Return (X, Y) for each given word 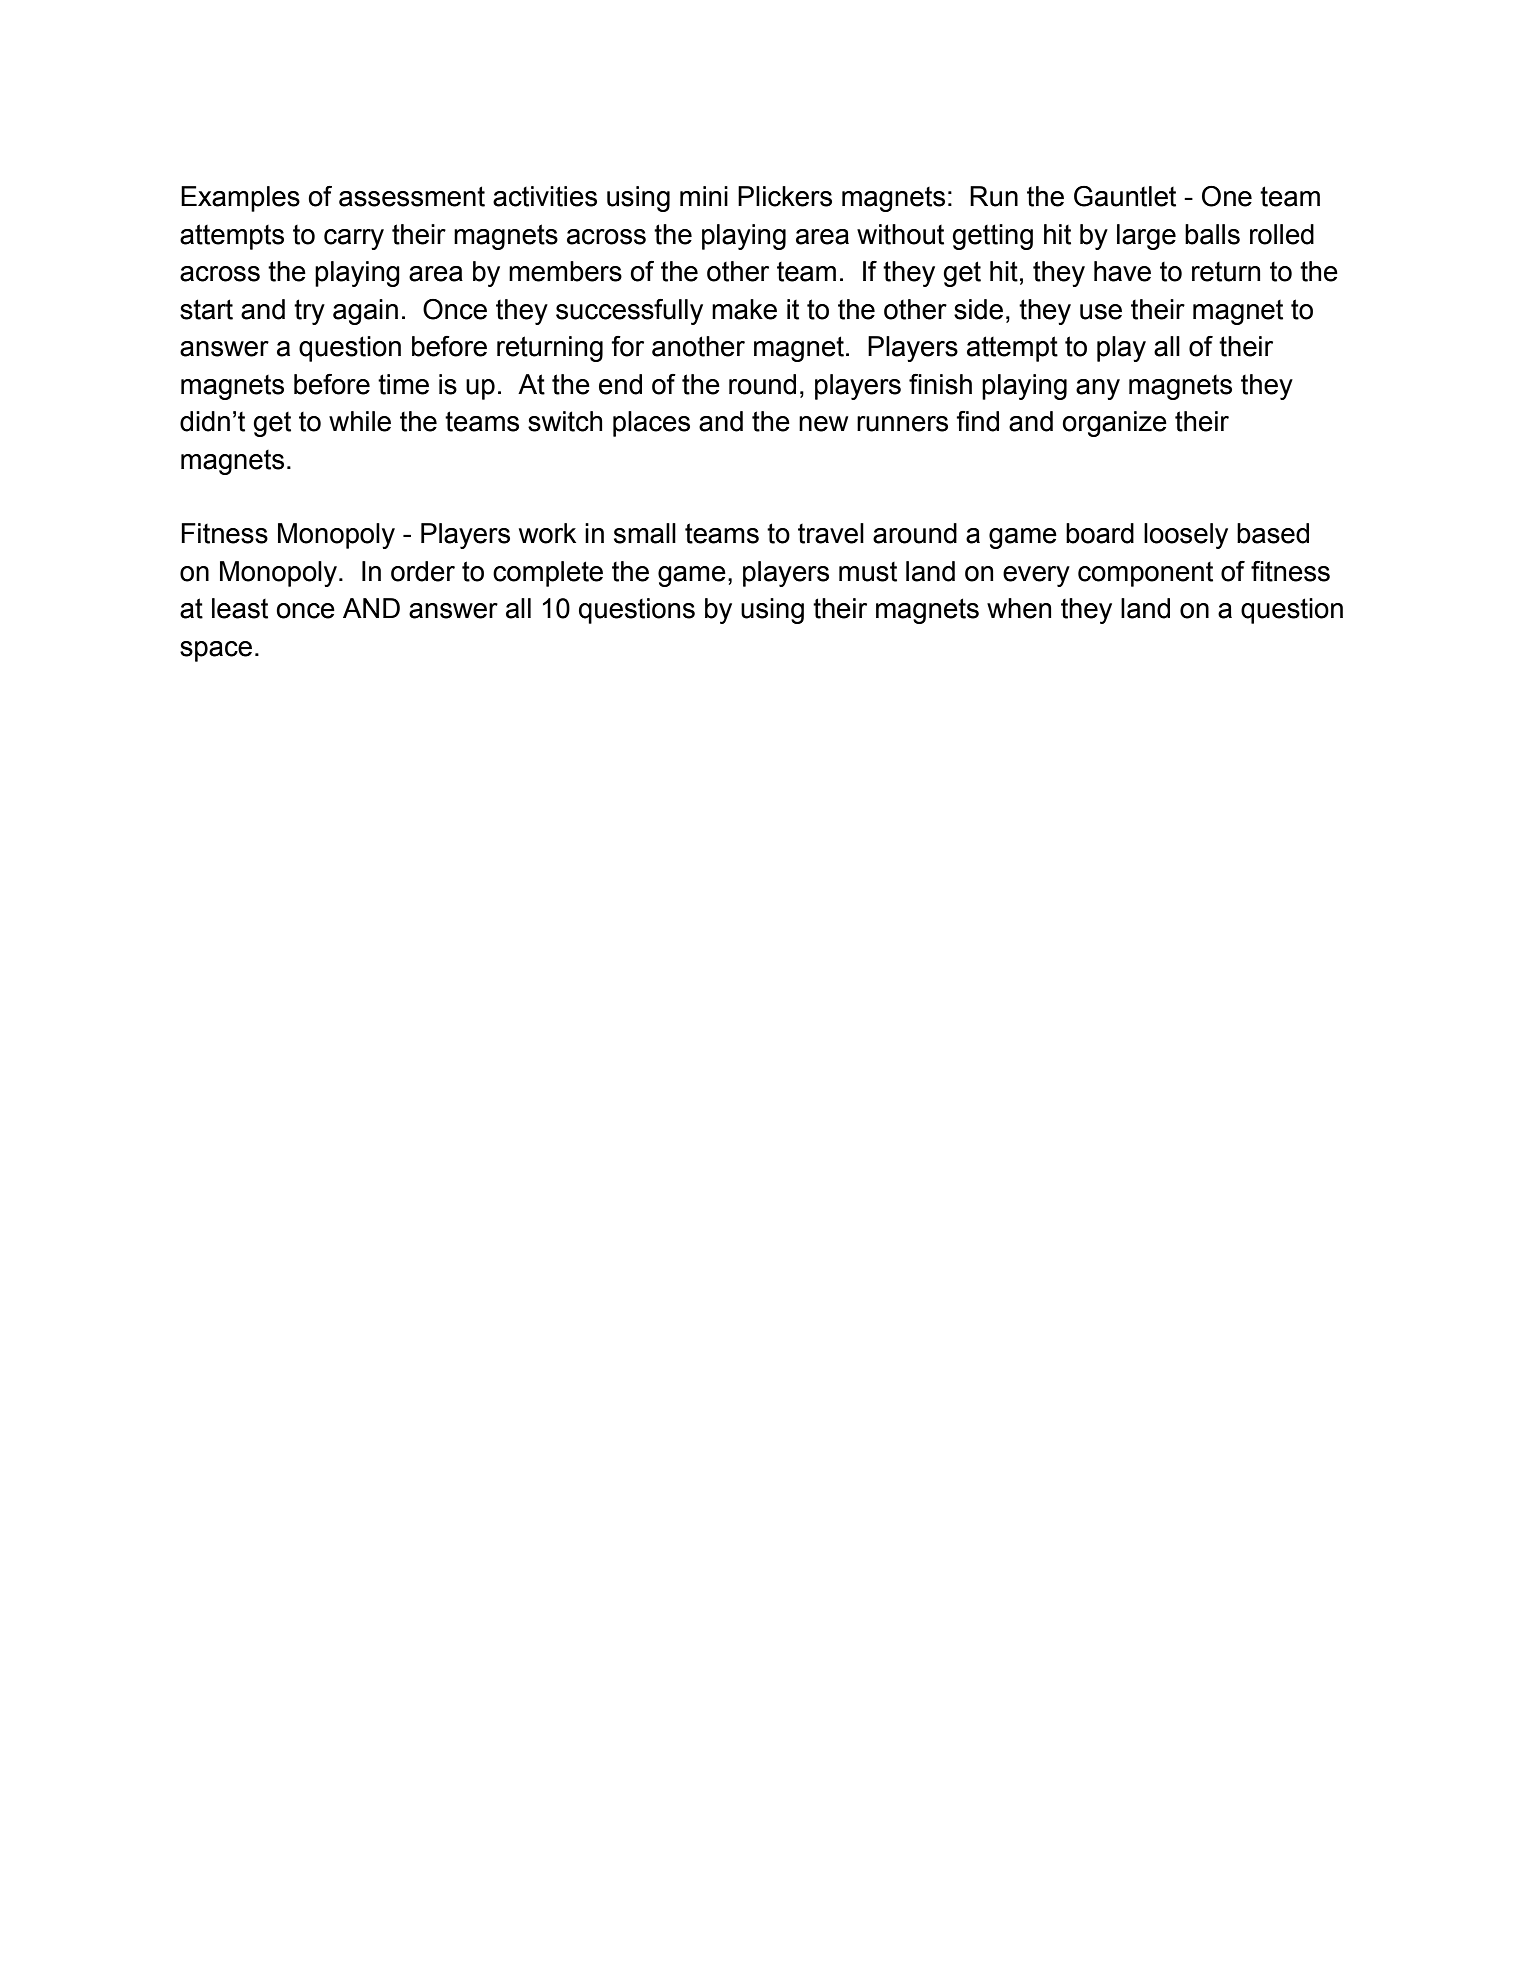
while (360, 421)
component (1145, 574)
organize (1114, 424)
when (1019, 608)
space (216, 651)
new (823, 424)
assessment (412, 196)
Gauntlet (1125, 196)
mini (704, 196)
